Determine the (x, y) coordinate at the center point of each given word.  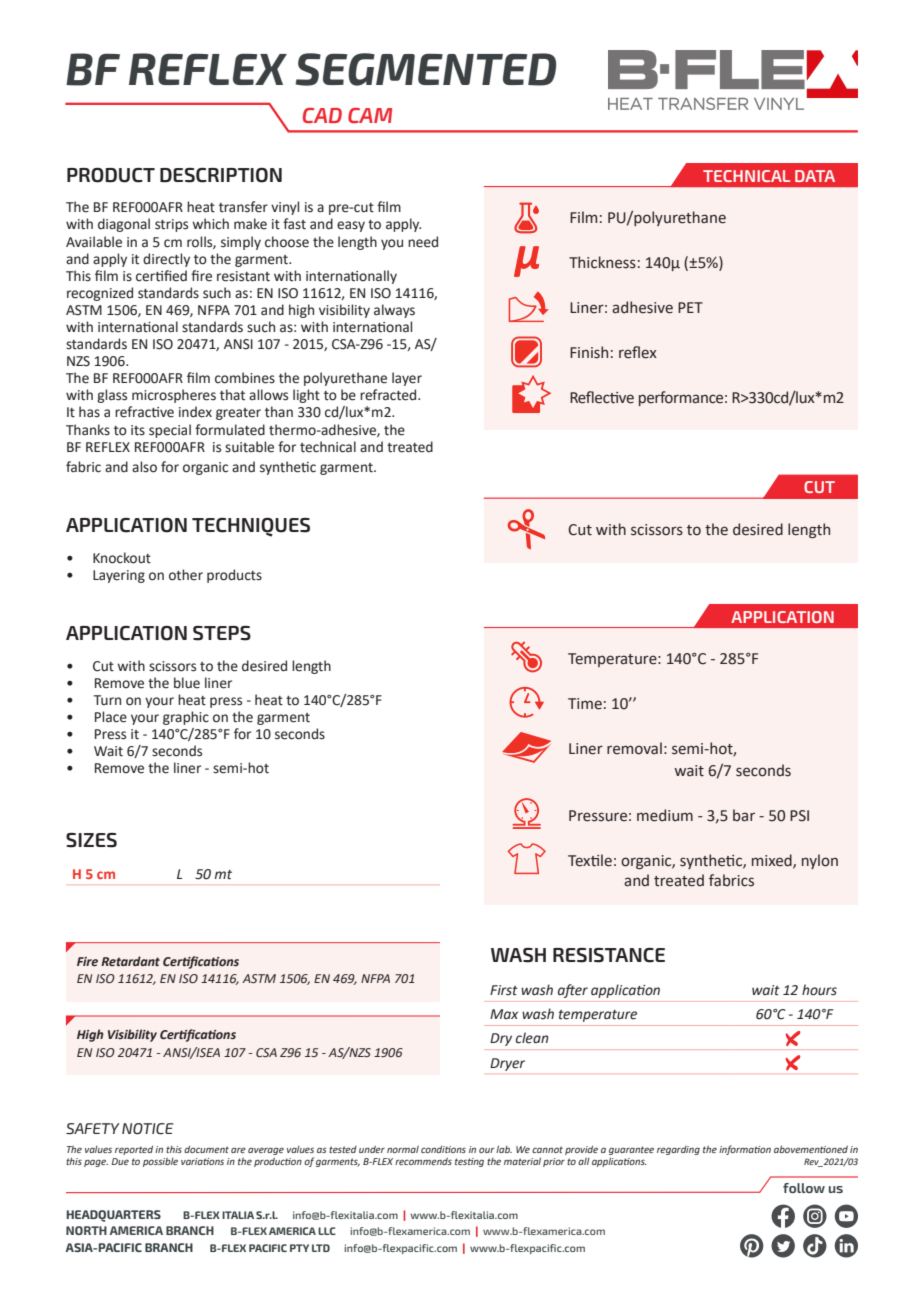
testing (469, 1162)
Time (585, 704)
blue (187, 683)
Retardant (130, 961)
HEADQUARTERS (114, 1216)
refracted (389, 395)
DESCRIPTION (221, 175)
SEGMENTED (425, 69)
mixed (773, 861)
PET (690, 307)
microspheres (174, 396)
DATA (815, 176)
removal (634, 748)
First (504, 990)
